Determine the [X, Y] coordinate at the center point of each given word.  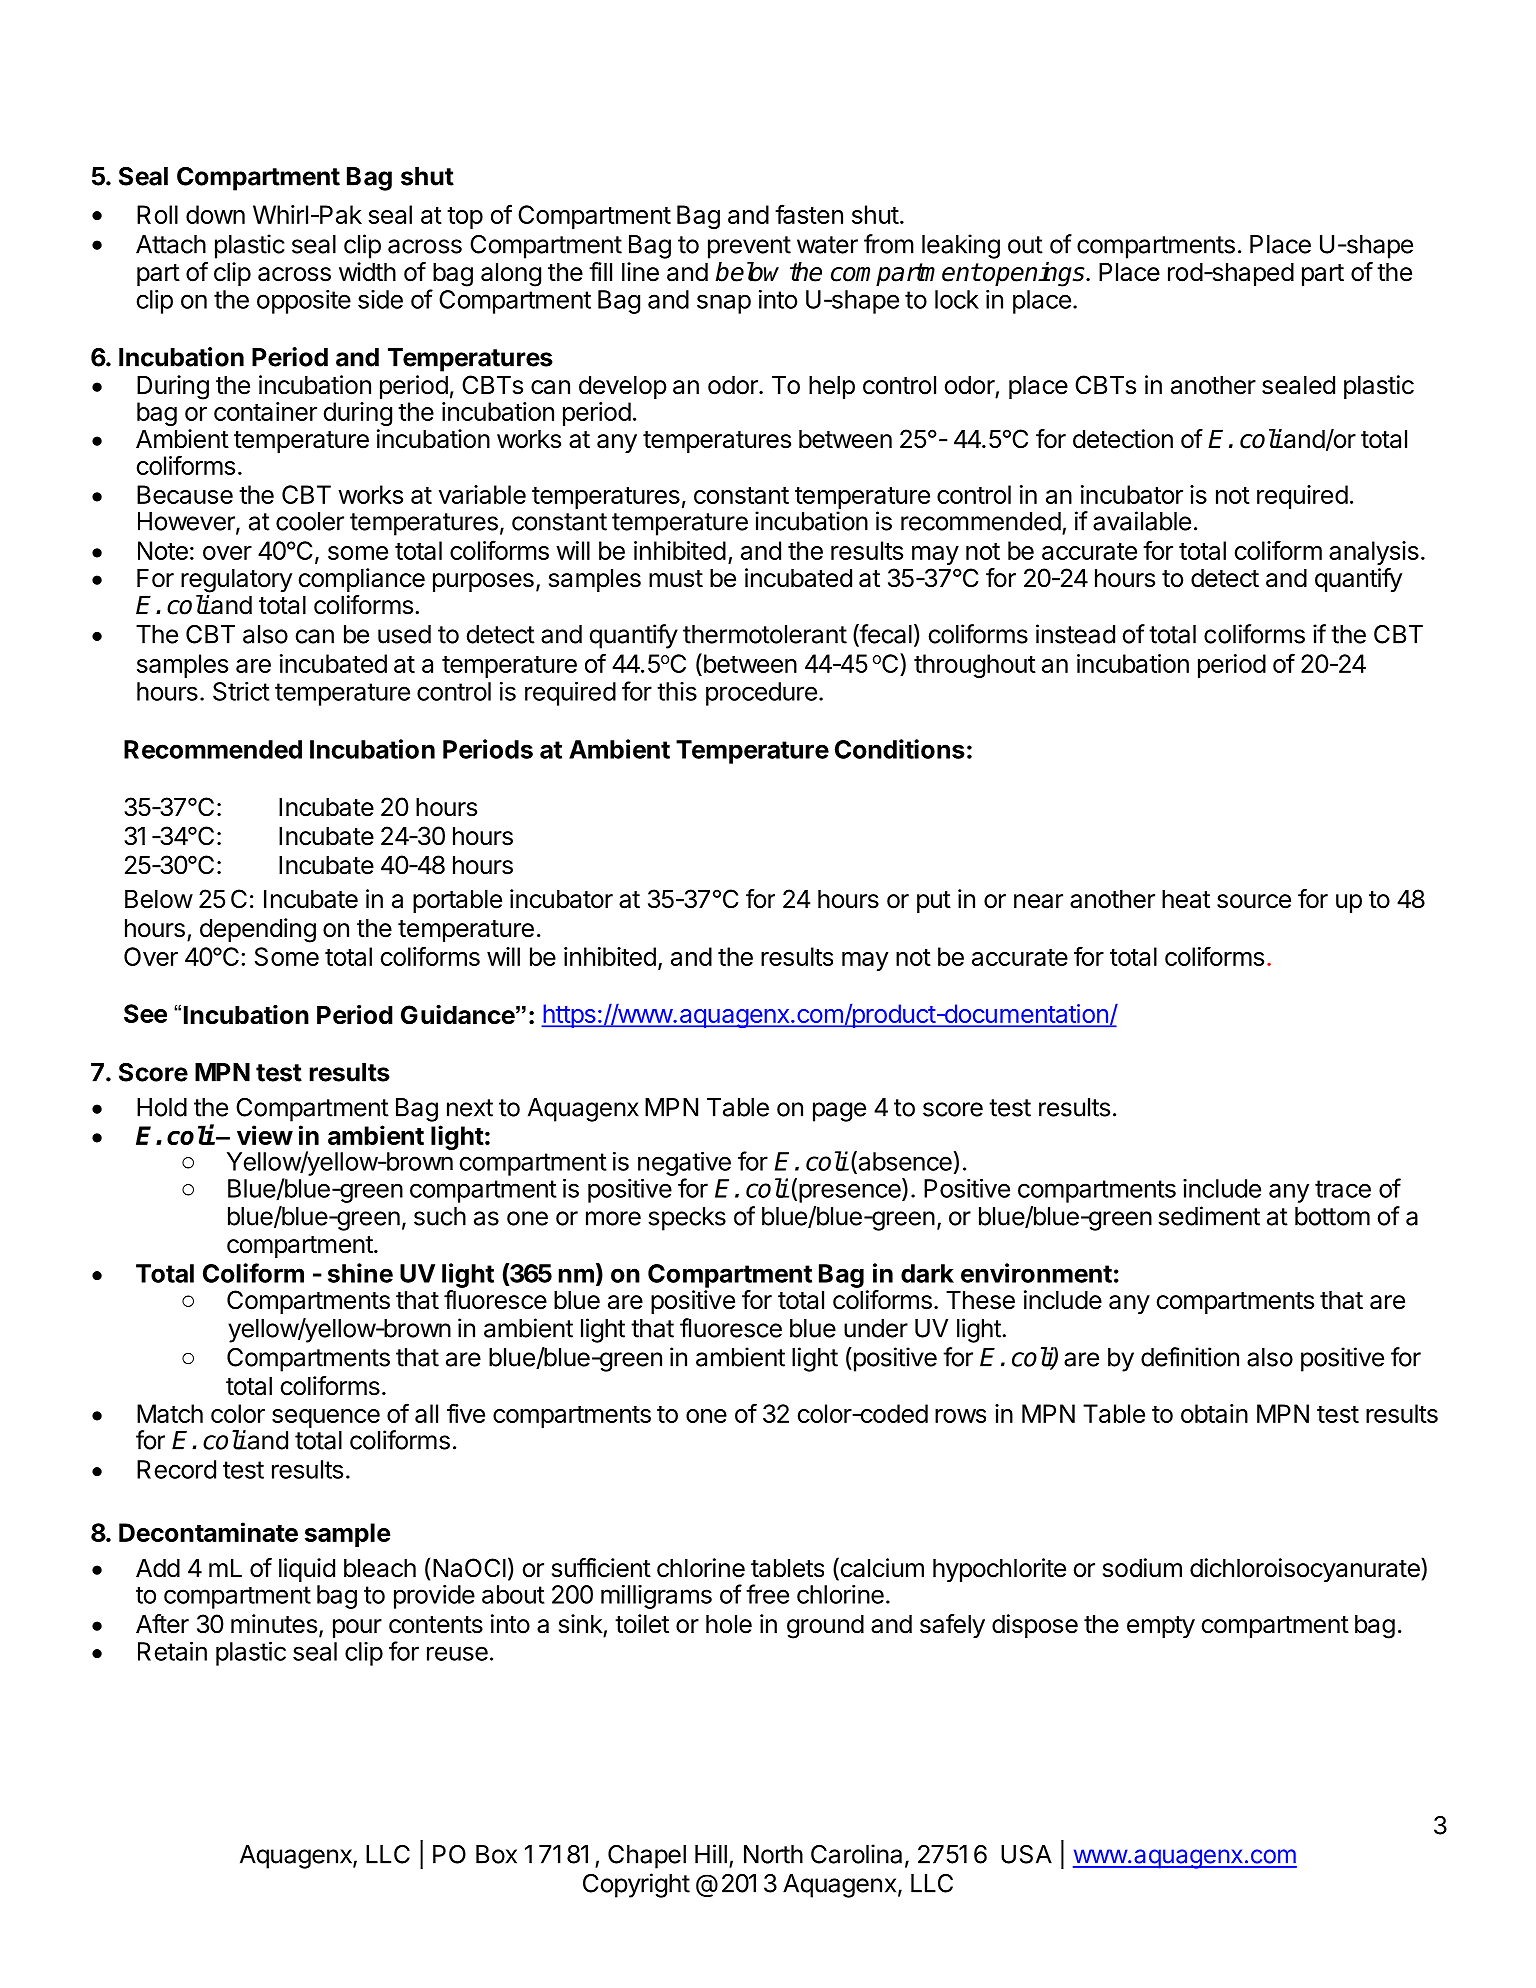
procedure [761, 694]
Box [496, 1854]
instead [1075, 634]
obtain [1214, 1413]
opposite [304, 302]
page [839, 1112]
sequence [326, 1418]
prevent [749, 247]
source [1254, 901]
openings [1034, 274]
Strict [241, 691]
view [265, 1135]
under [876, 1328]
